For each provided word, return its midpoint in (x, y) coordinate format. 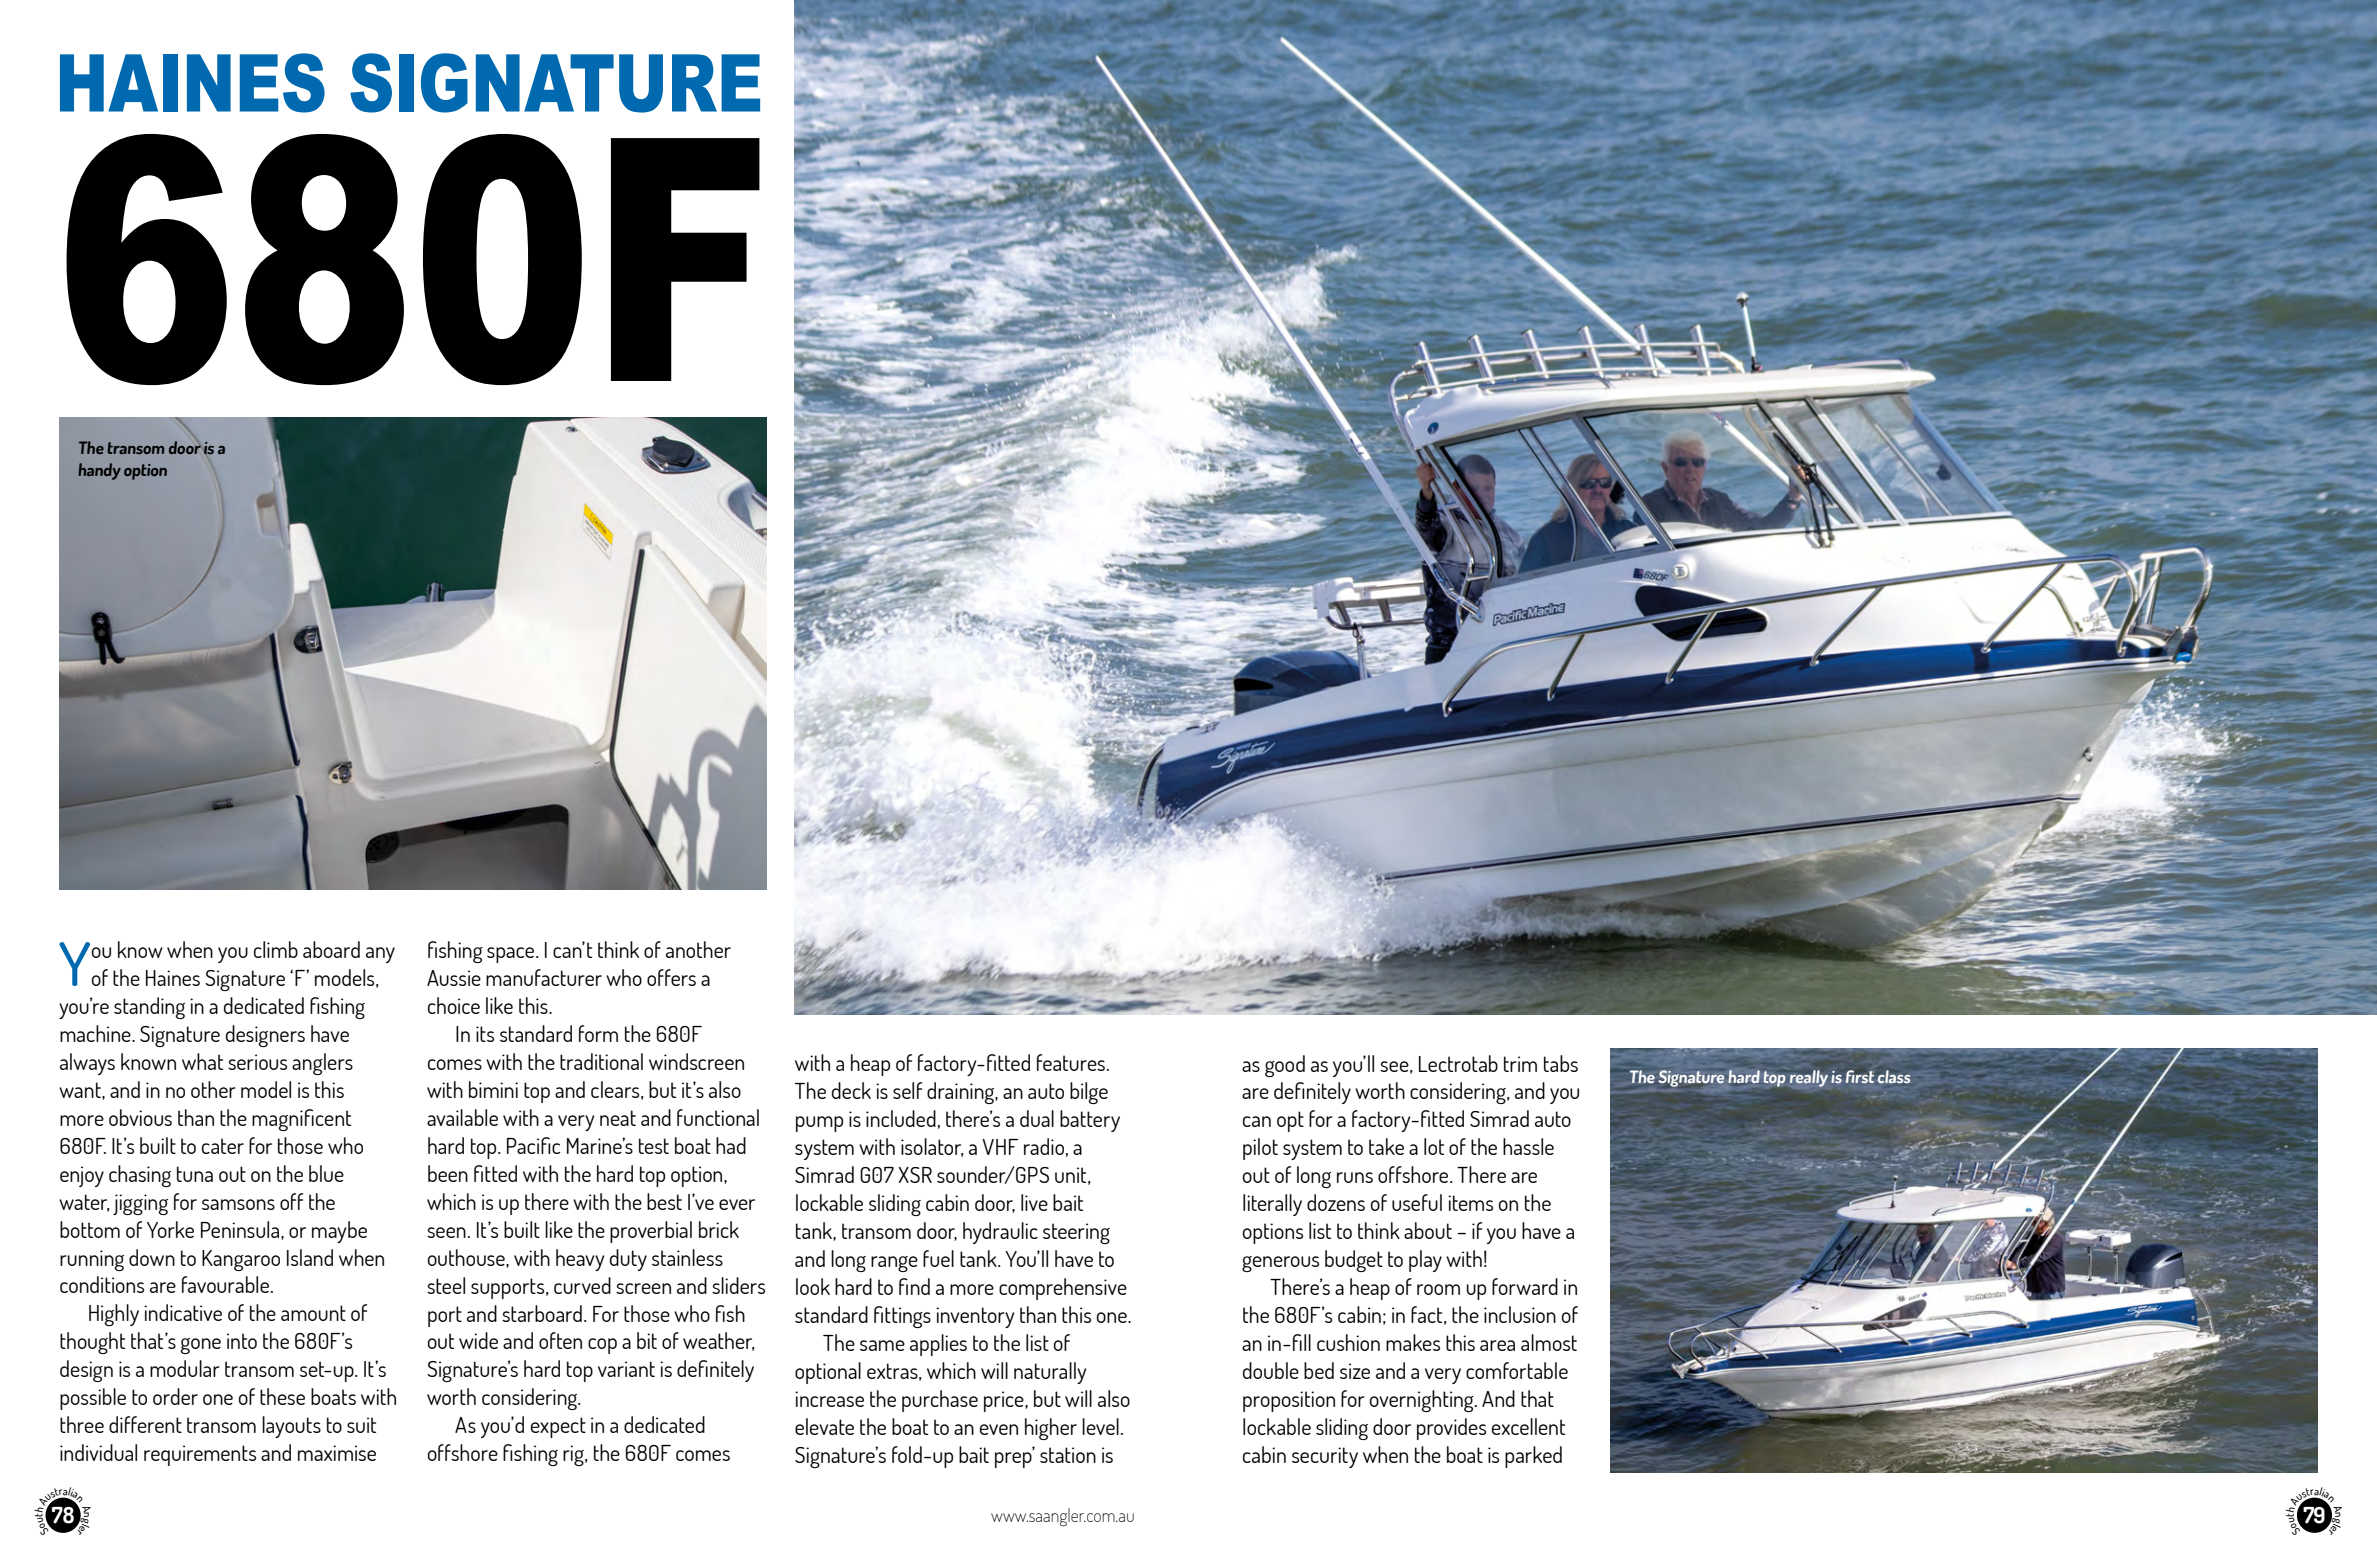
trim (1520, 1064)
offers (671, 977)
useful (1417, 1202)
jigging (140, 1204)
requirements (200, 1455)
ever (737, 1204)
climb (276, 949)
